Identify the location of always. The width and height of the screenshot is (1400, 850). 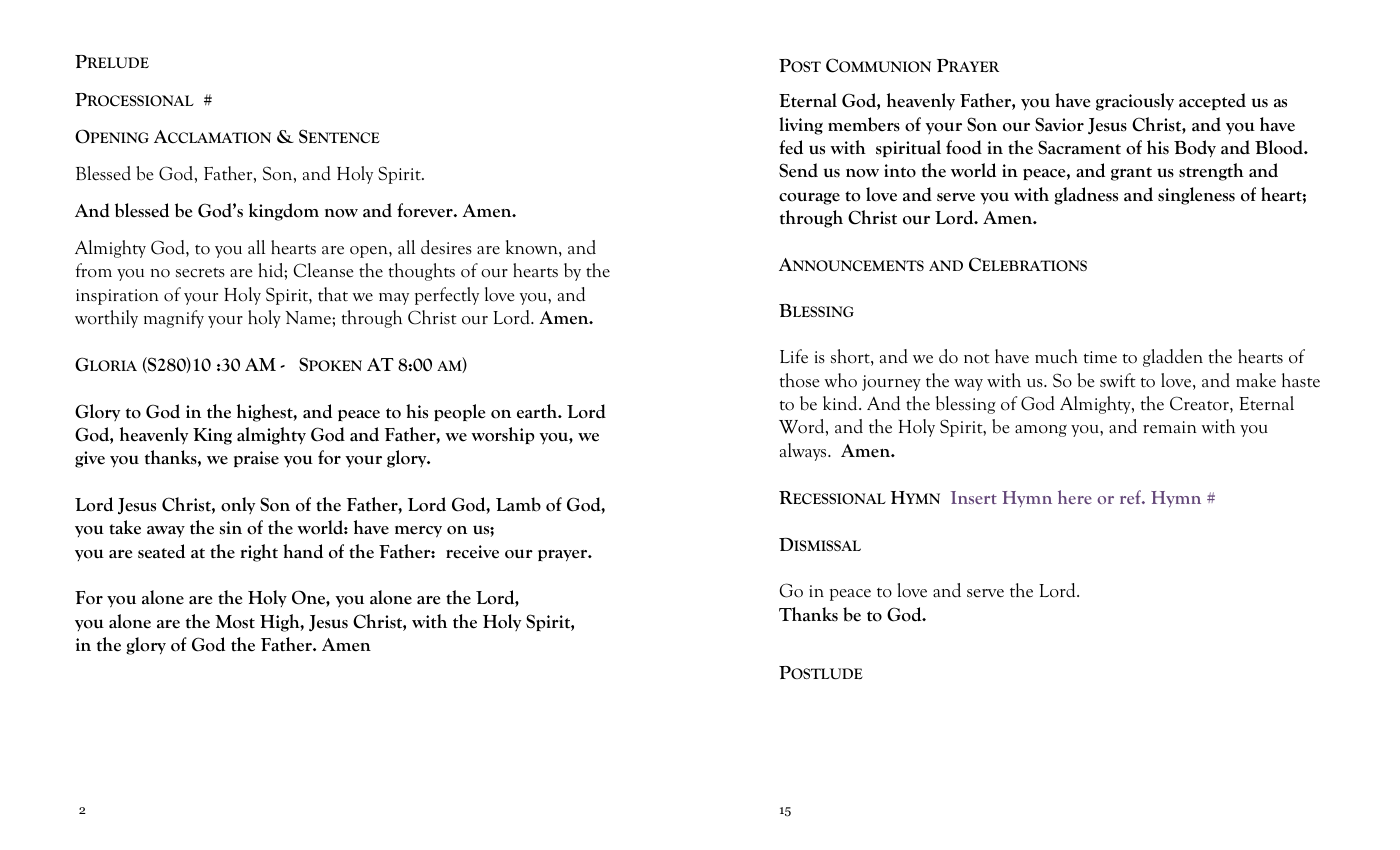
(804, 452).
